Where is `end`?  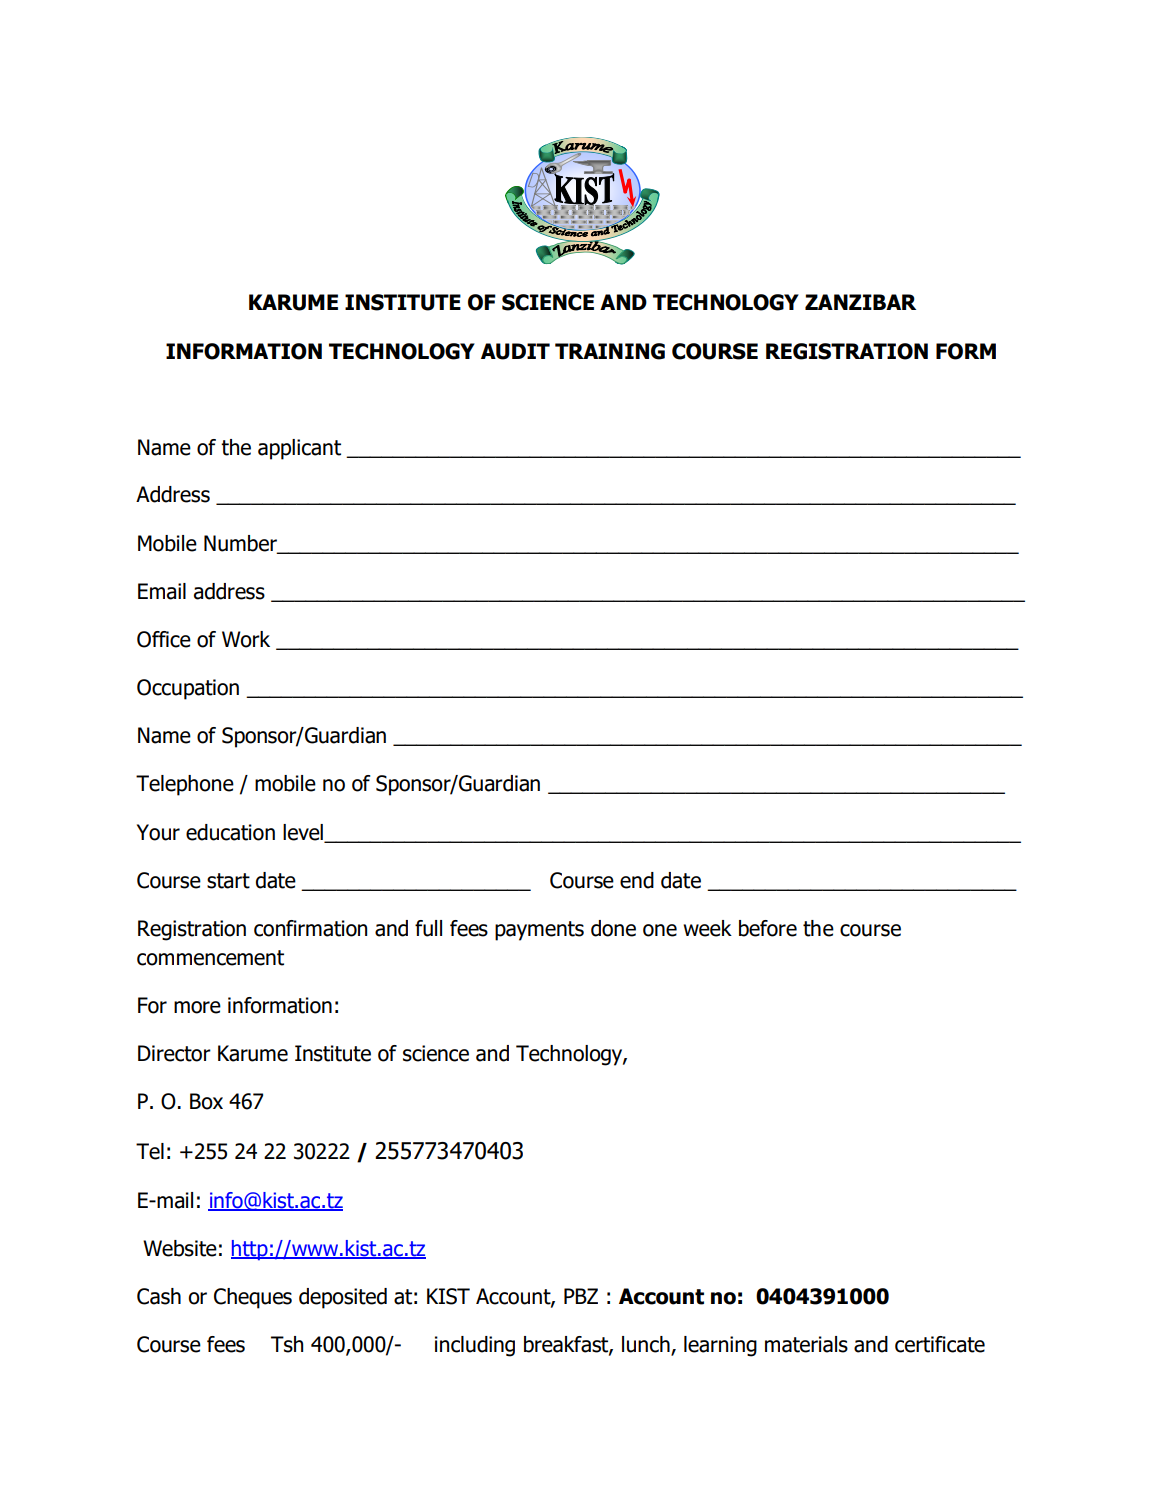
end is located at coordinates (637, 880).
